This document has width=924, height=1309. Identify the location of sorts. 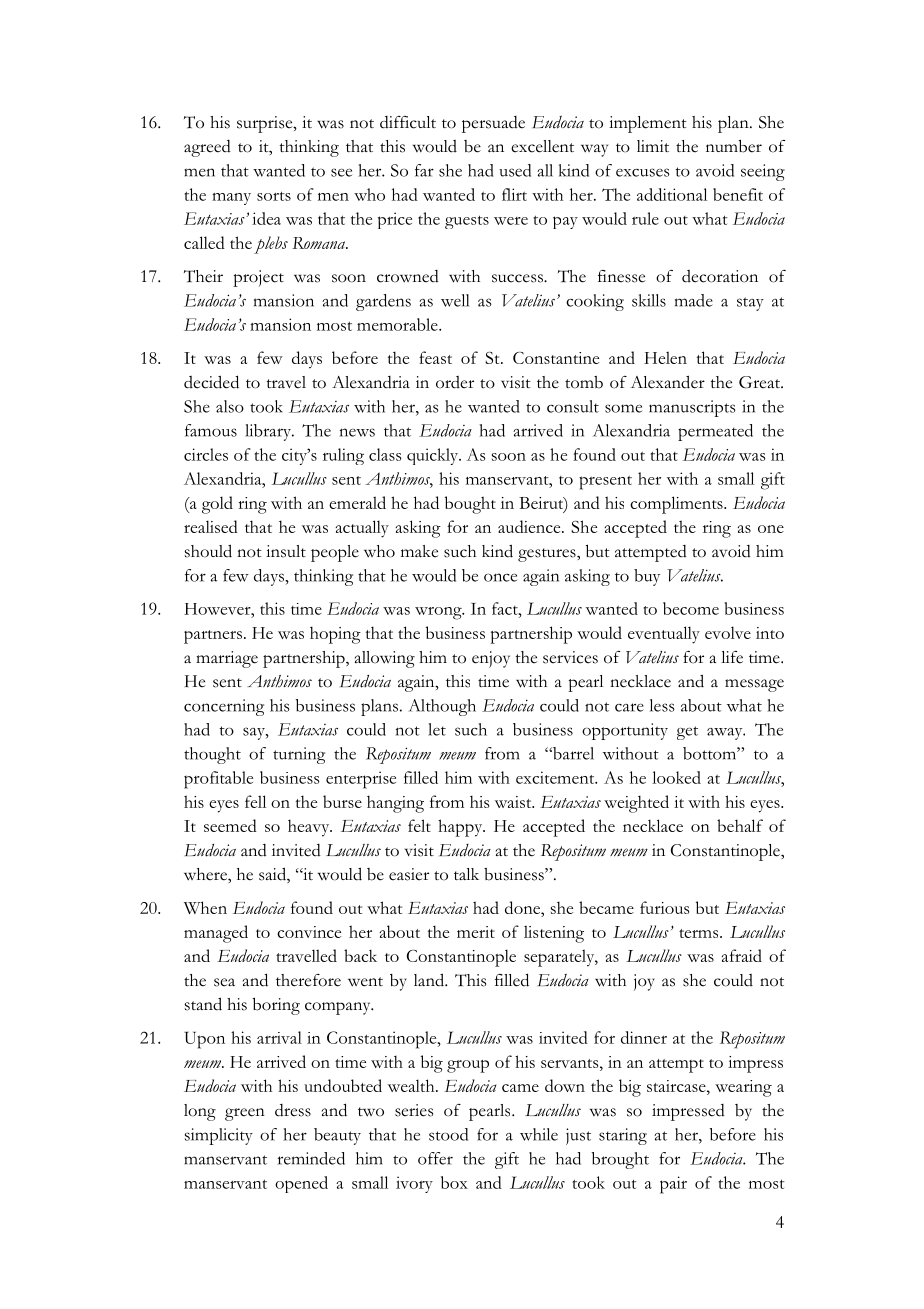
(274, 196).
